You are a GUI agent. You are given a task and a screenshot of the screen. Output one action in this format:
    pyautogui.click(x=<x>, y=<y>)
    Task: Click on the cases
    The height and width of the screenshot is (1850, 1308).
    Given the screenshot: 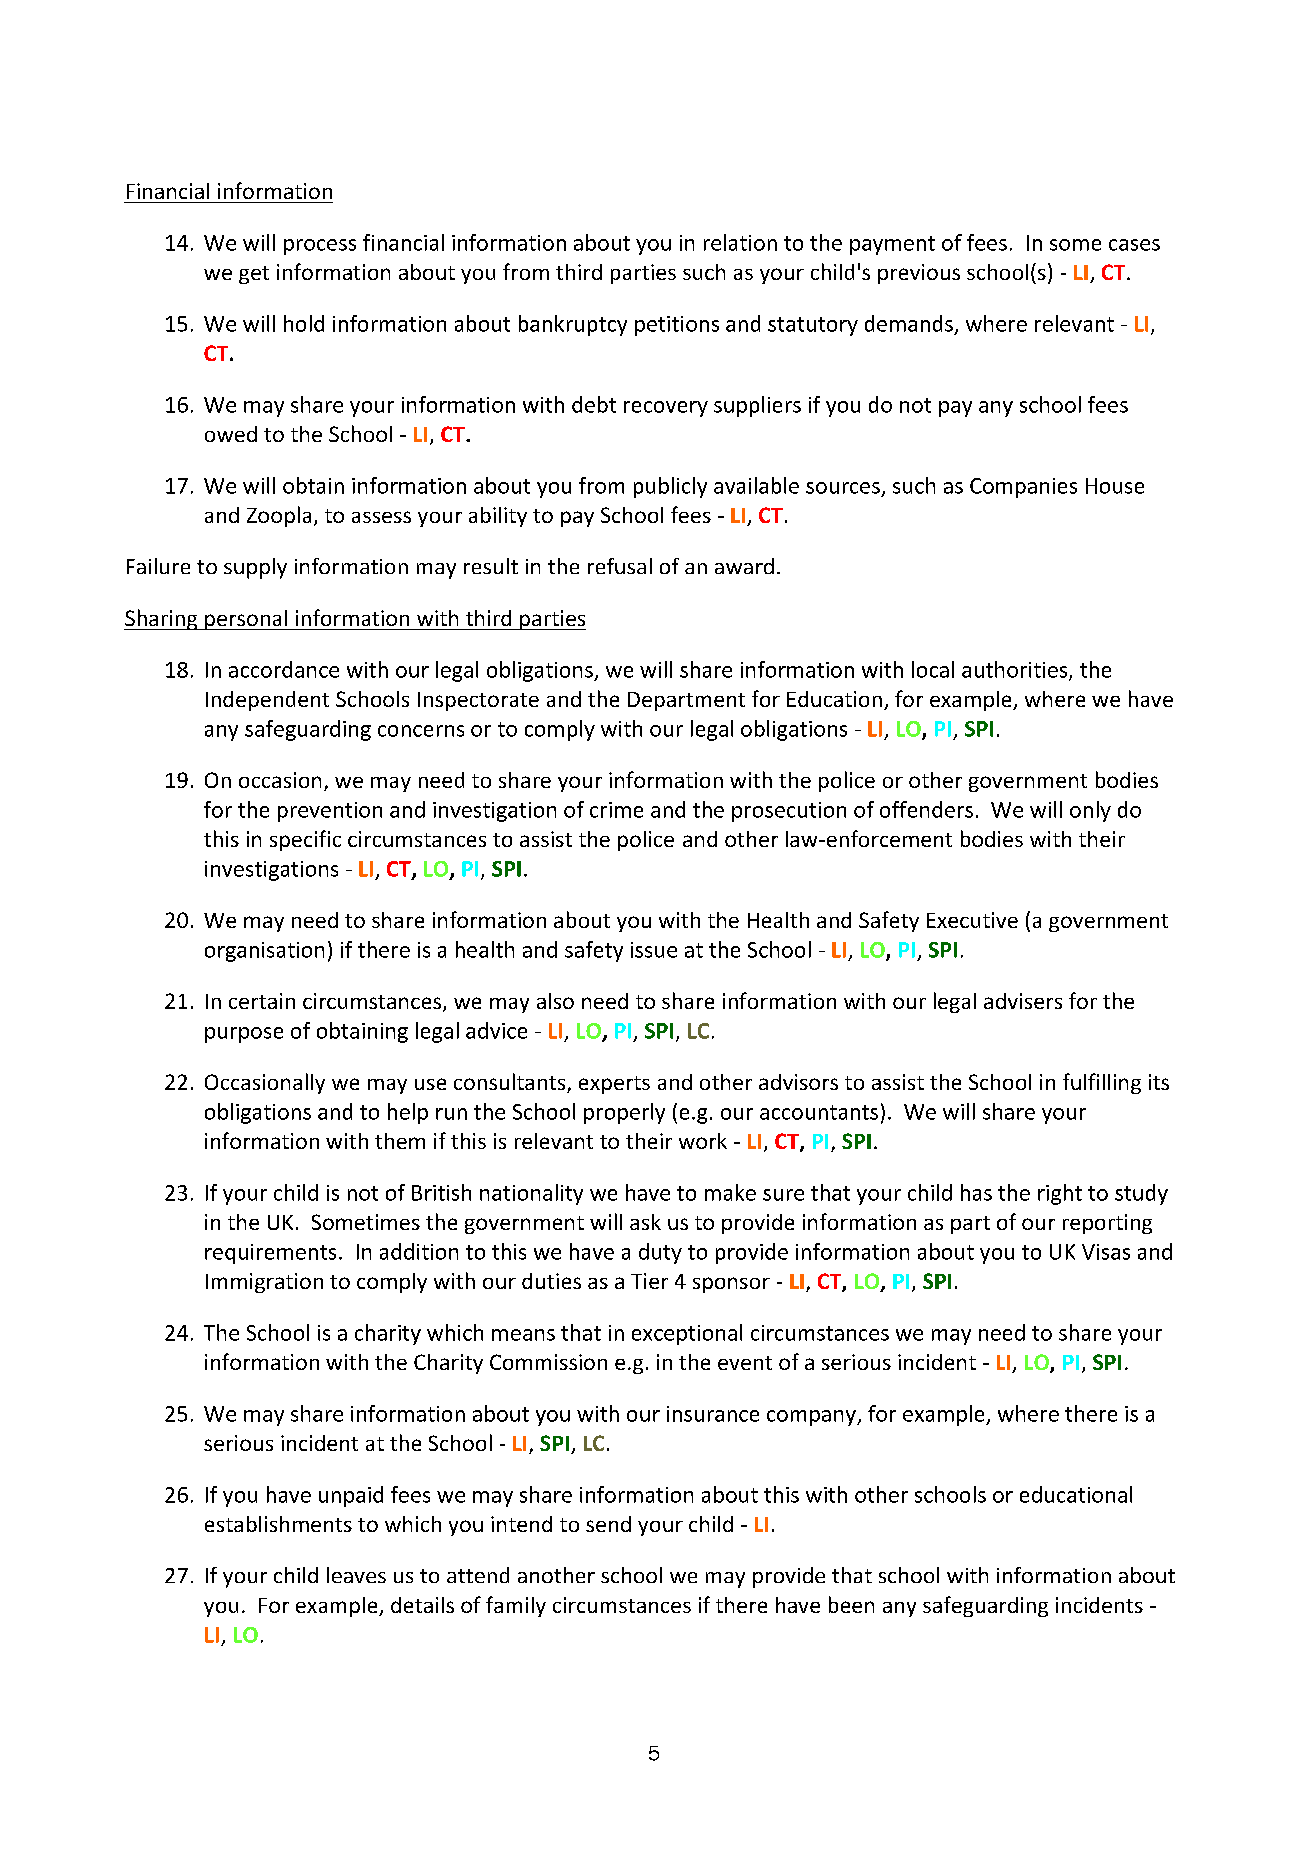 What is the action you would take?
    pyautogui.click(x=1134, y=245)
